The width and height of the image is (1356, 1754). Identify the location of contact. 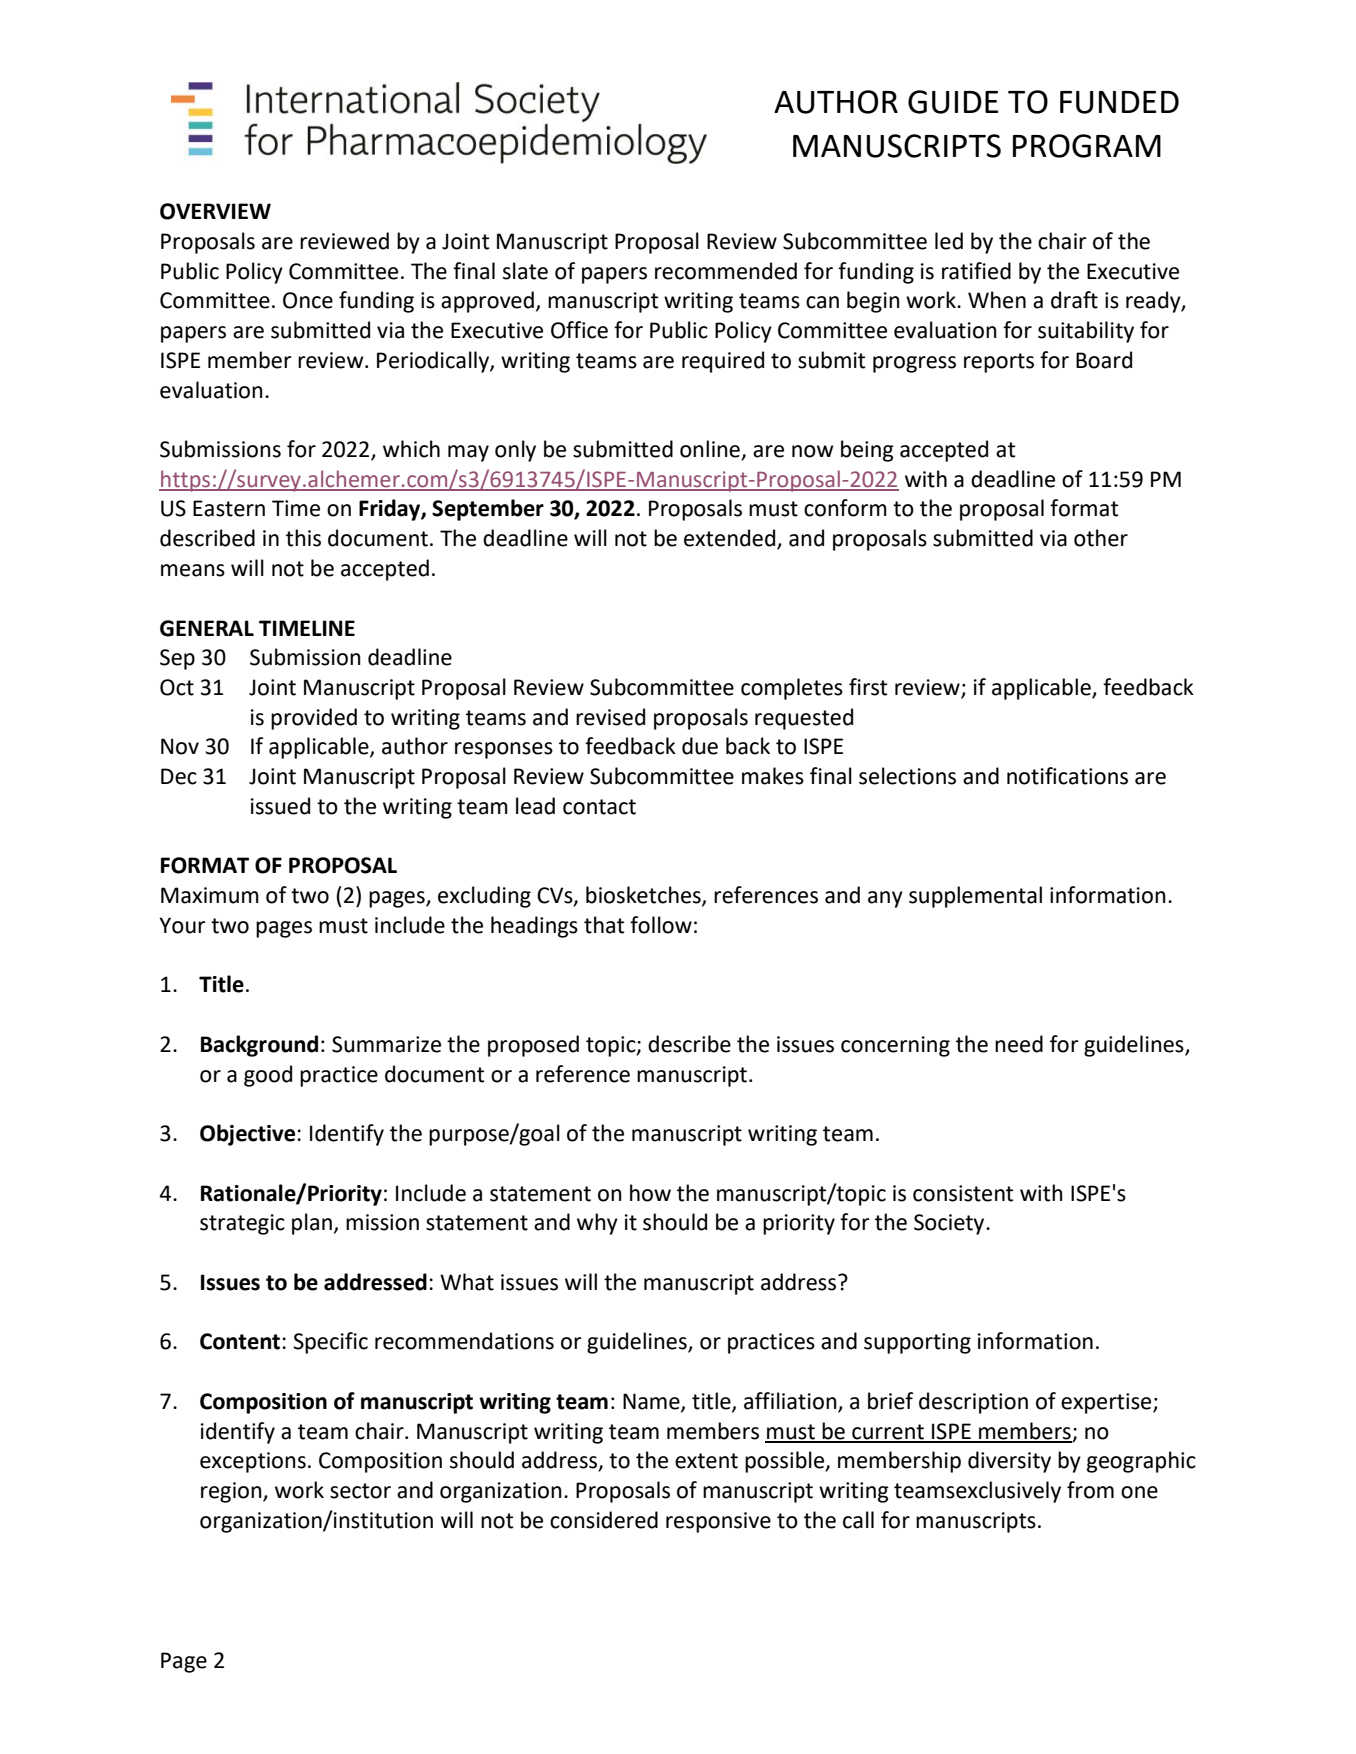
(599, 807).
